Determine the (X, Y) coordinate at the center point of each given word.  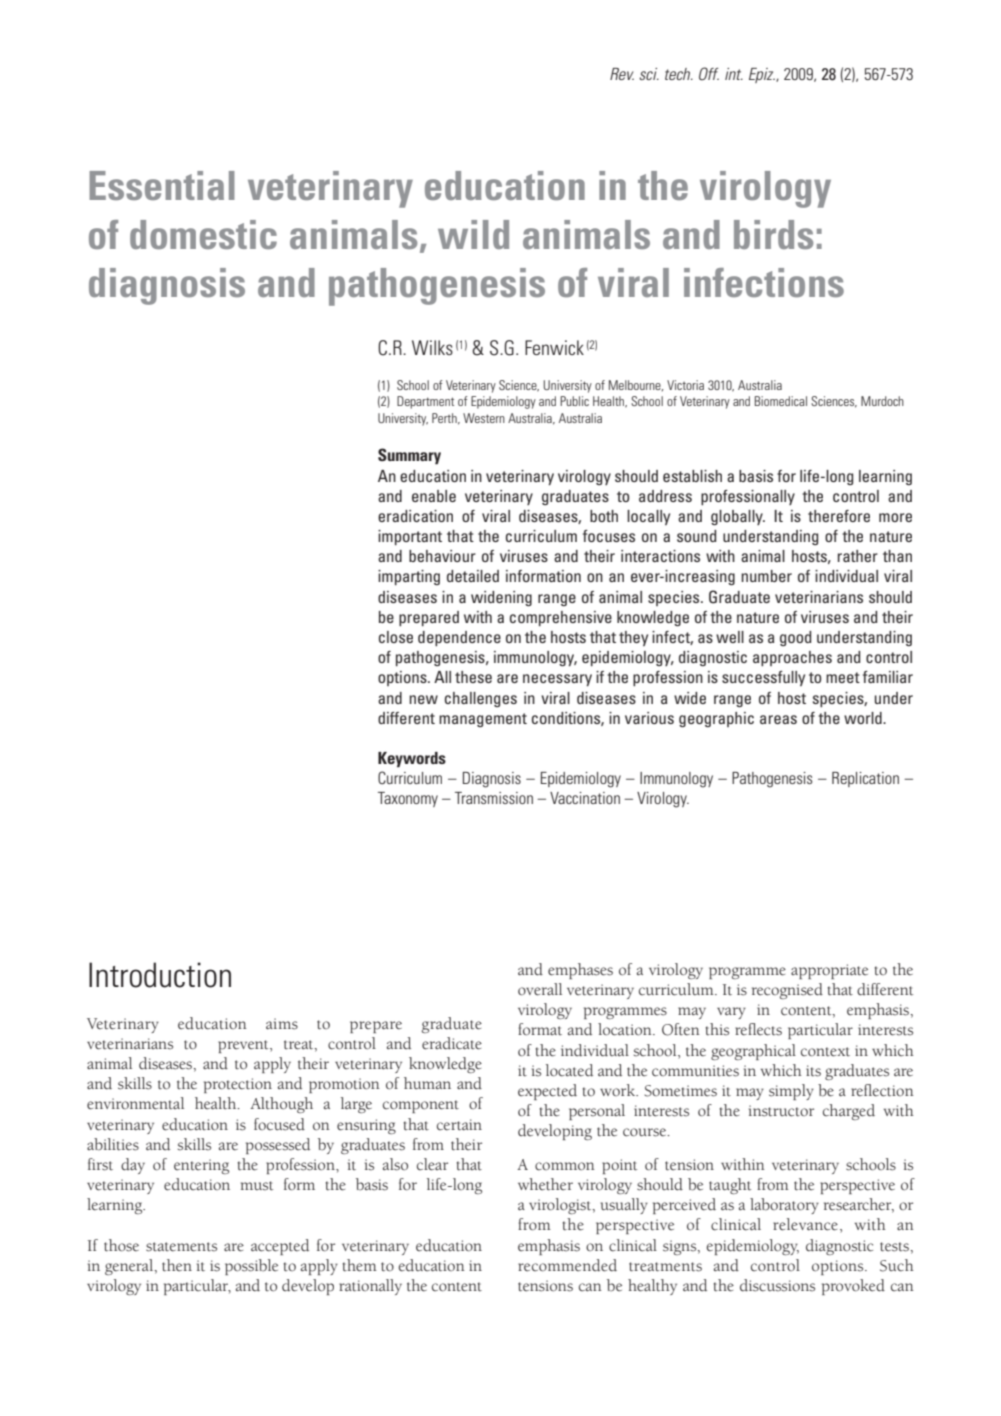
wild (473, 234)
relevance (805, 1224)
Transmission (494, 798)
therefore (839, 516)
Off (709, 74)
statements (181, 1247)
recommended (567, 1265)
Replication (865, 779)
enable (434, 496)
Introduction (160, 975)
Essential (162, 185)
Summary (409, 456)
